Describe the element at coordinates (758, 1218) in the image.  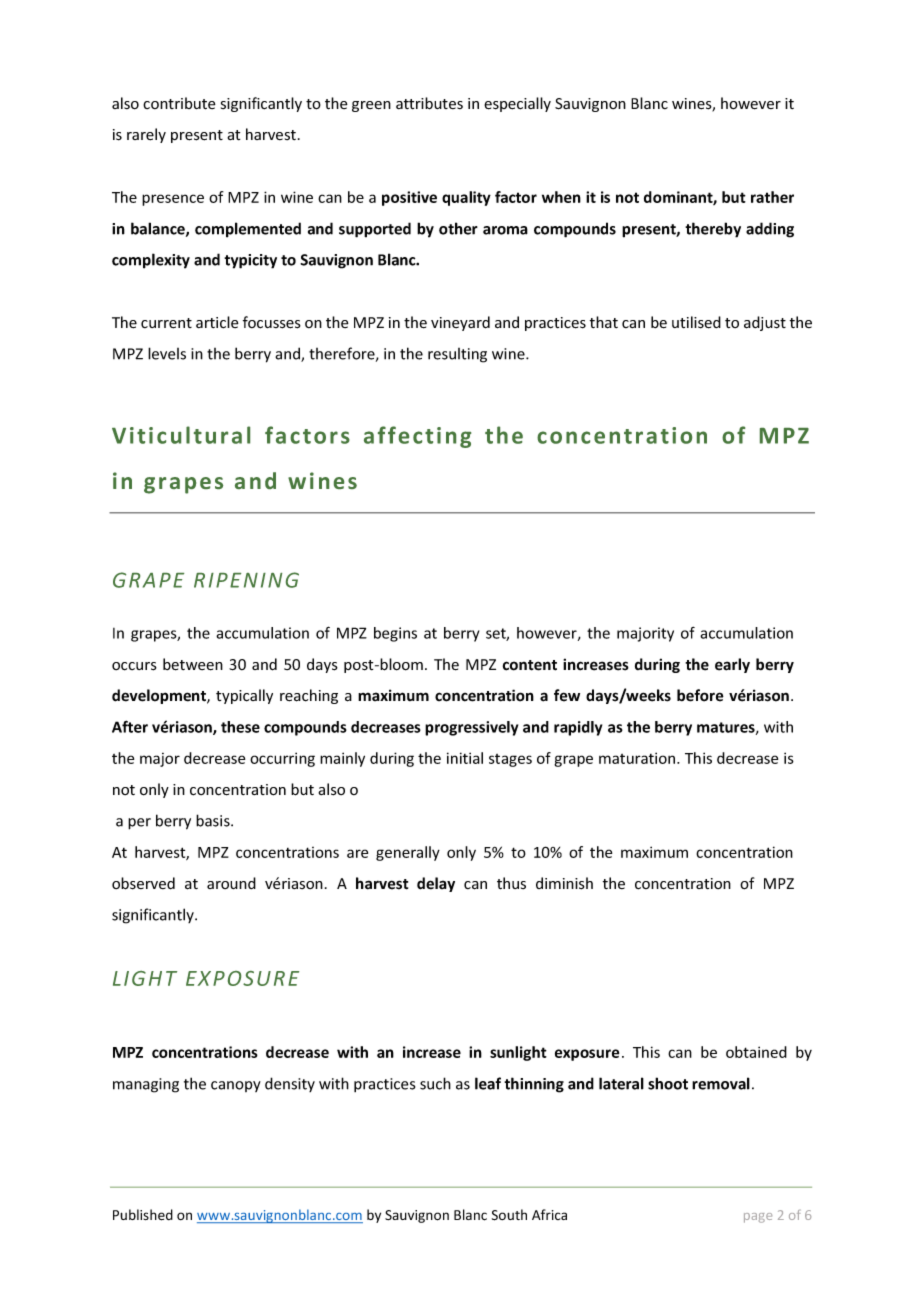
I see `page` at that location.
